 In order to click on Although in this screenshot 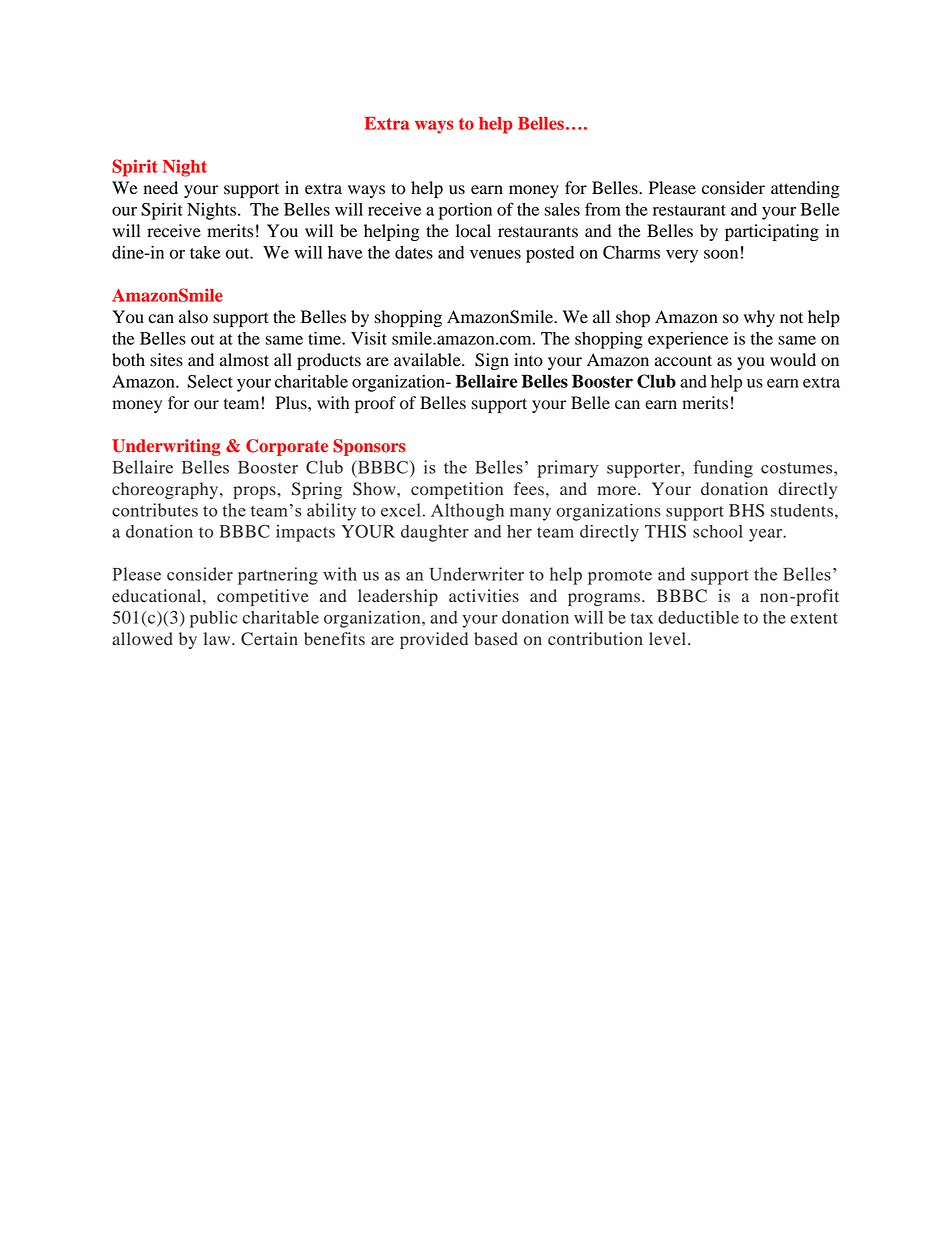, I will do `click(467, 512)`.
